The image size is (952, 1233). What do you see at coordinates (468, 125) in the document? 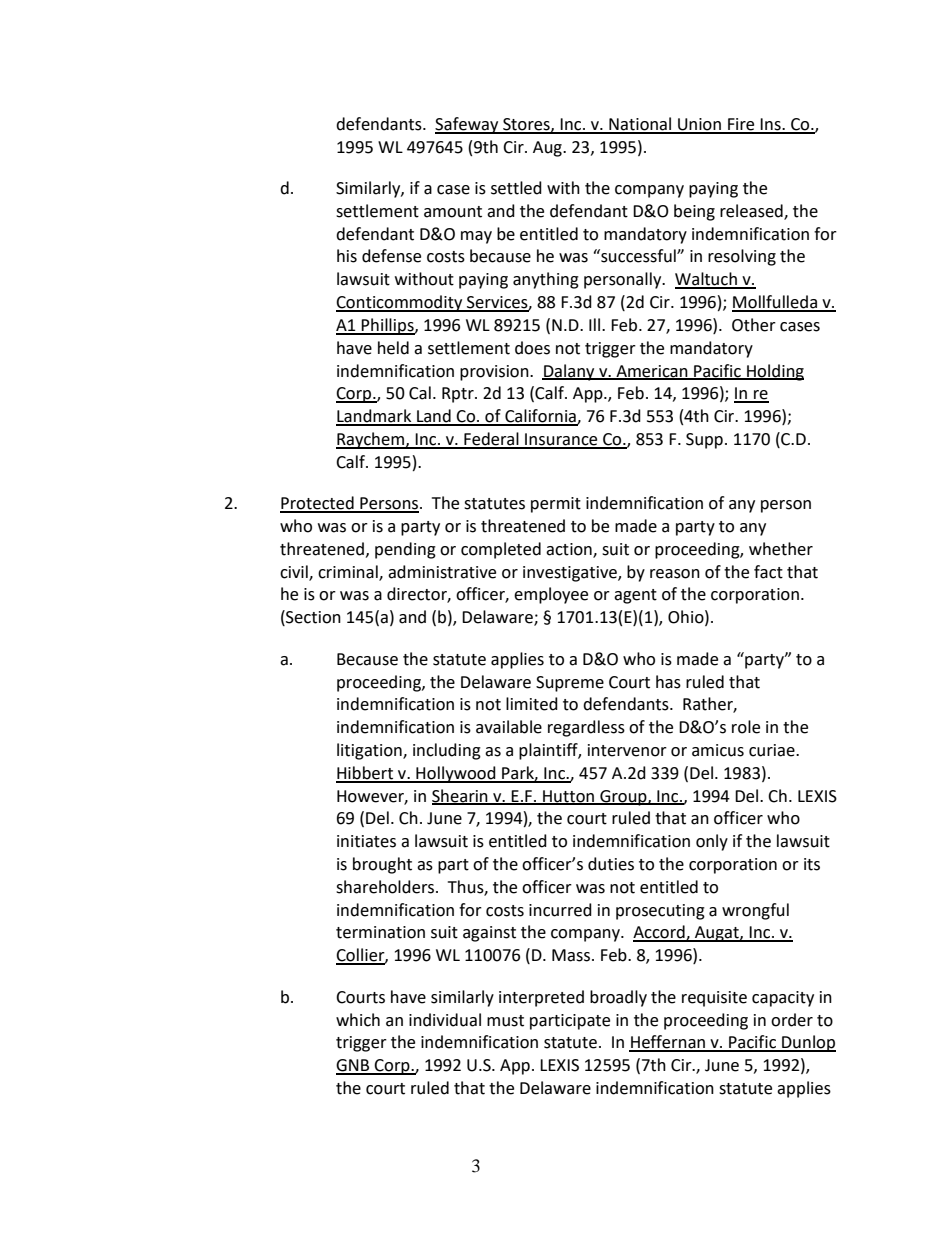
I see `Safeway` at bounding box center [468, 125].
